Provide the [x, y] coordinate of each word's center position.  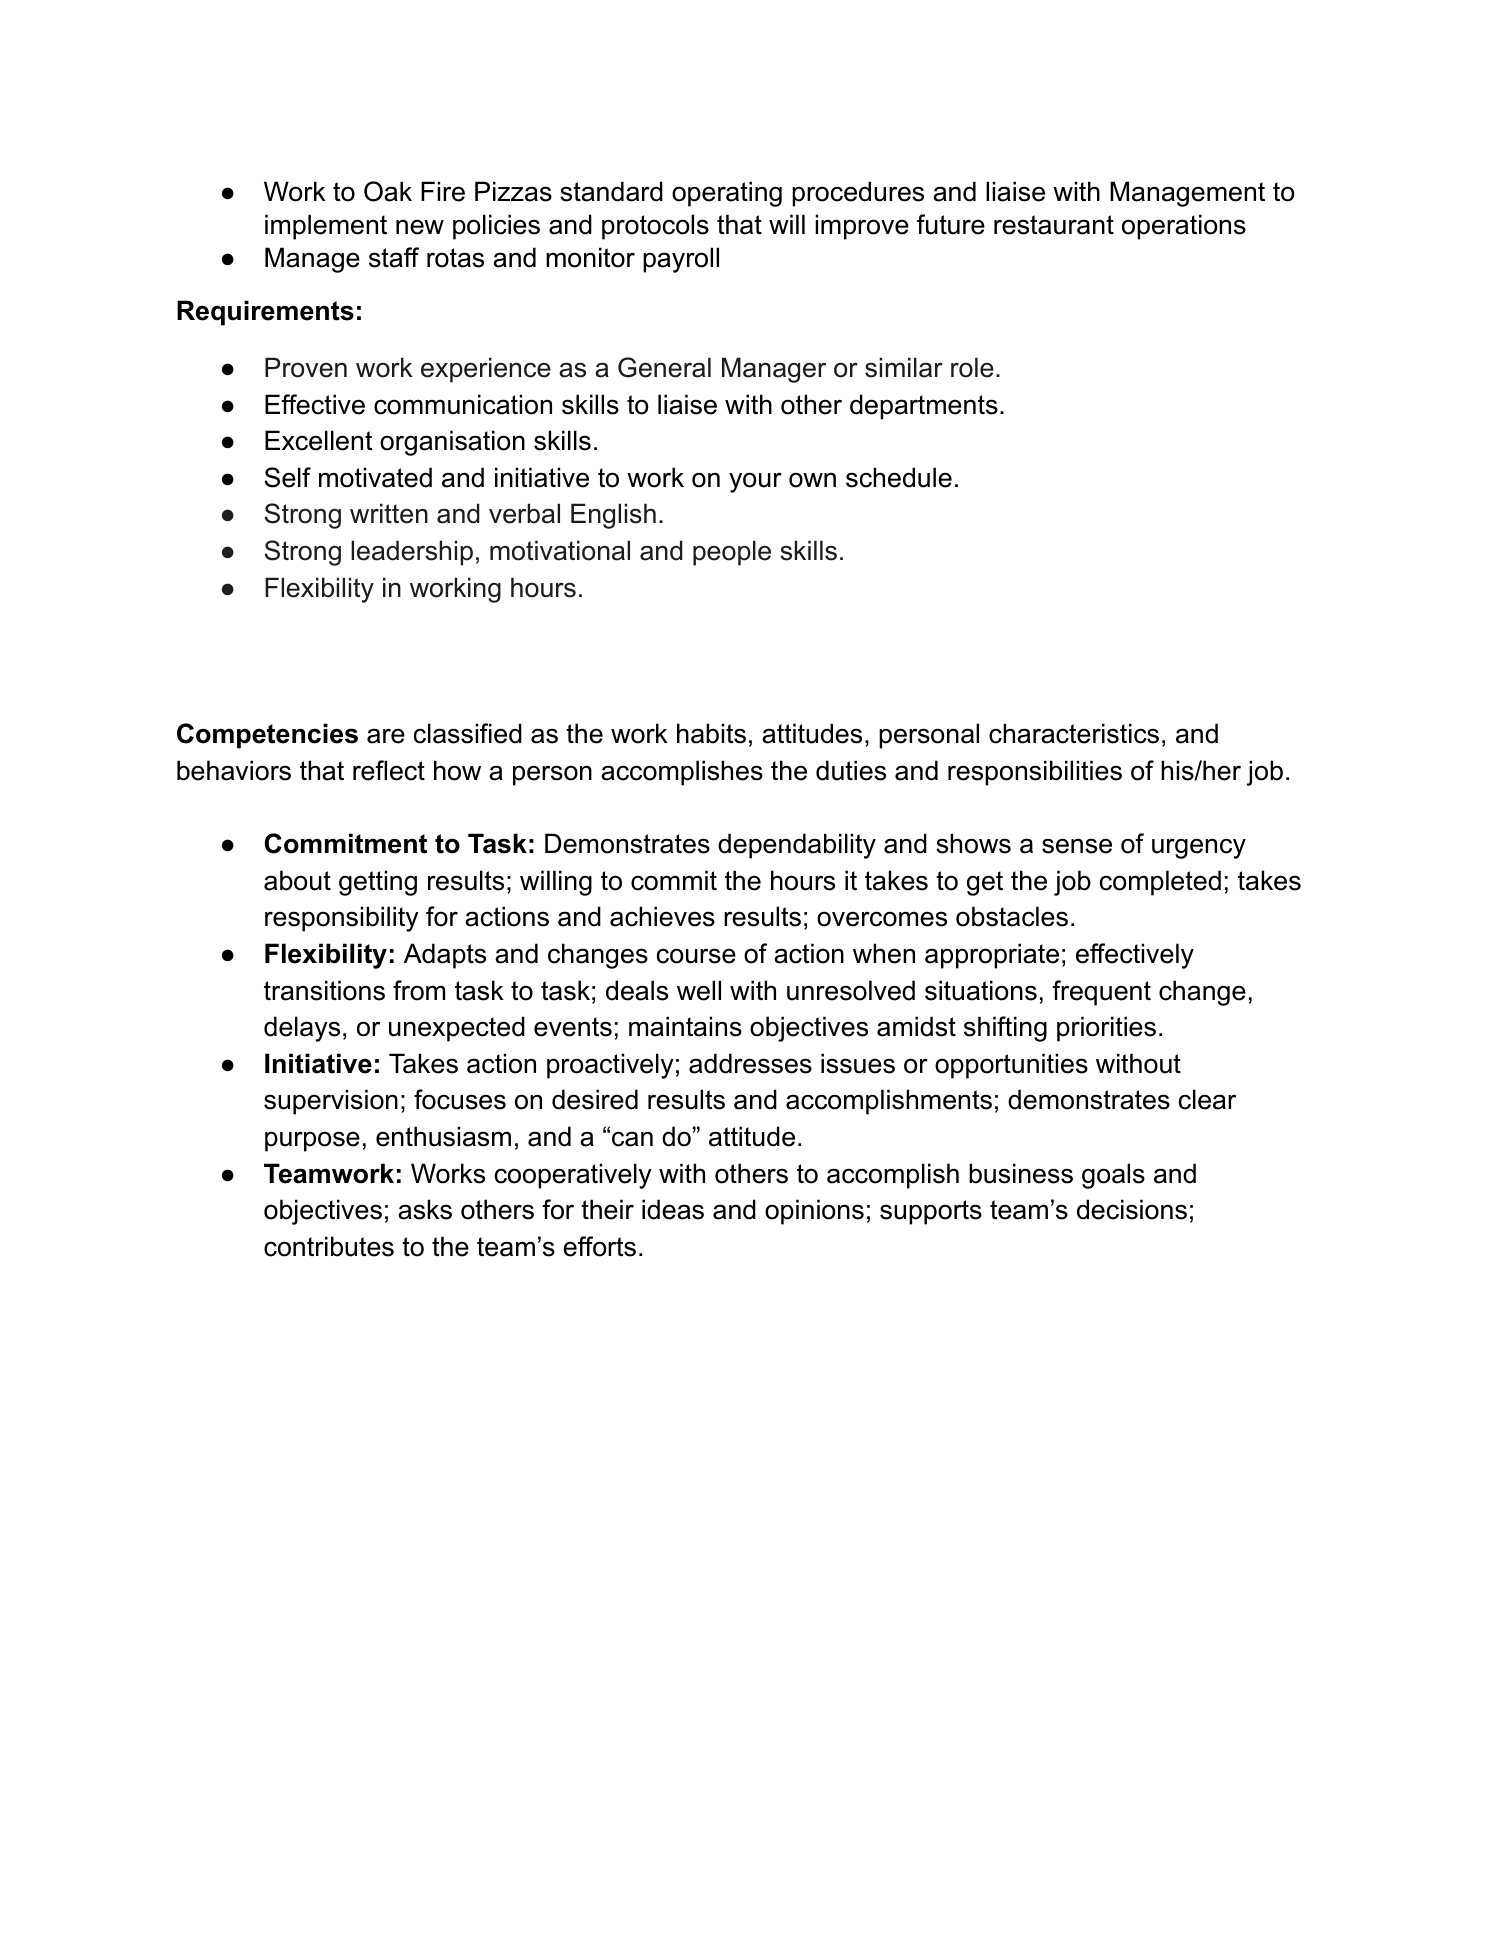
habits [711, 733]
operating [727, 194]
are [386, 736]
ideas [673, 1209]
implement [326, 227]
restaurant [1054, 225]
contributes [329, 1246]
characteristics [1074, 733]
